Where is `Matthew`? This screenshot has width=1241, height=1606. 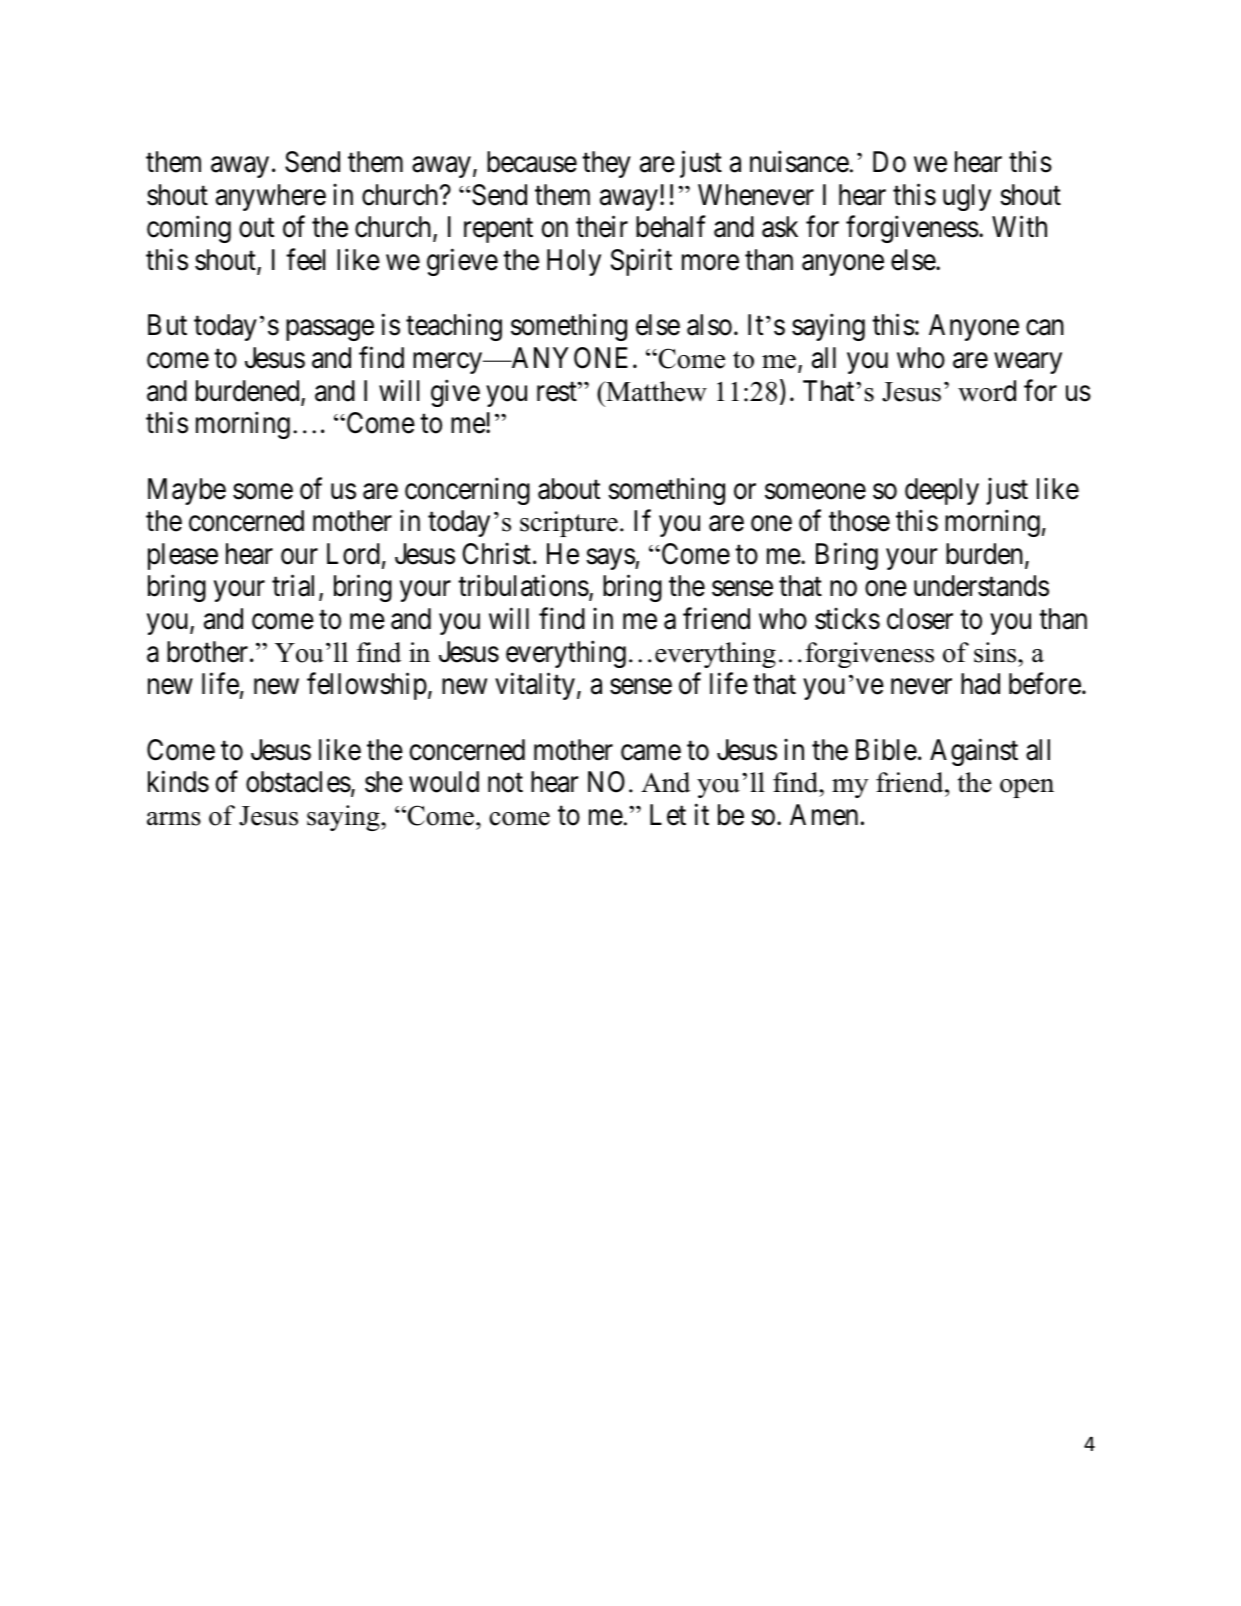 Matthew is located at coordinates (655, 391).
